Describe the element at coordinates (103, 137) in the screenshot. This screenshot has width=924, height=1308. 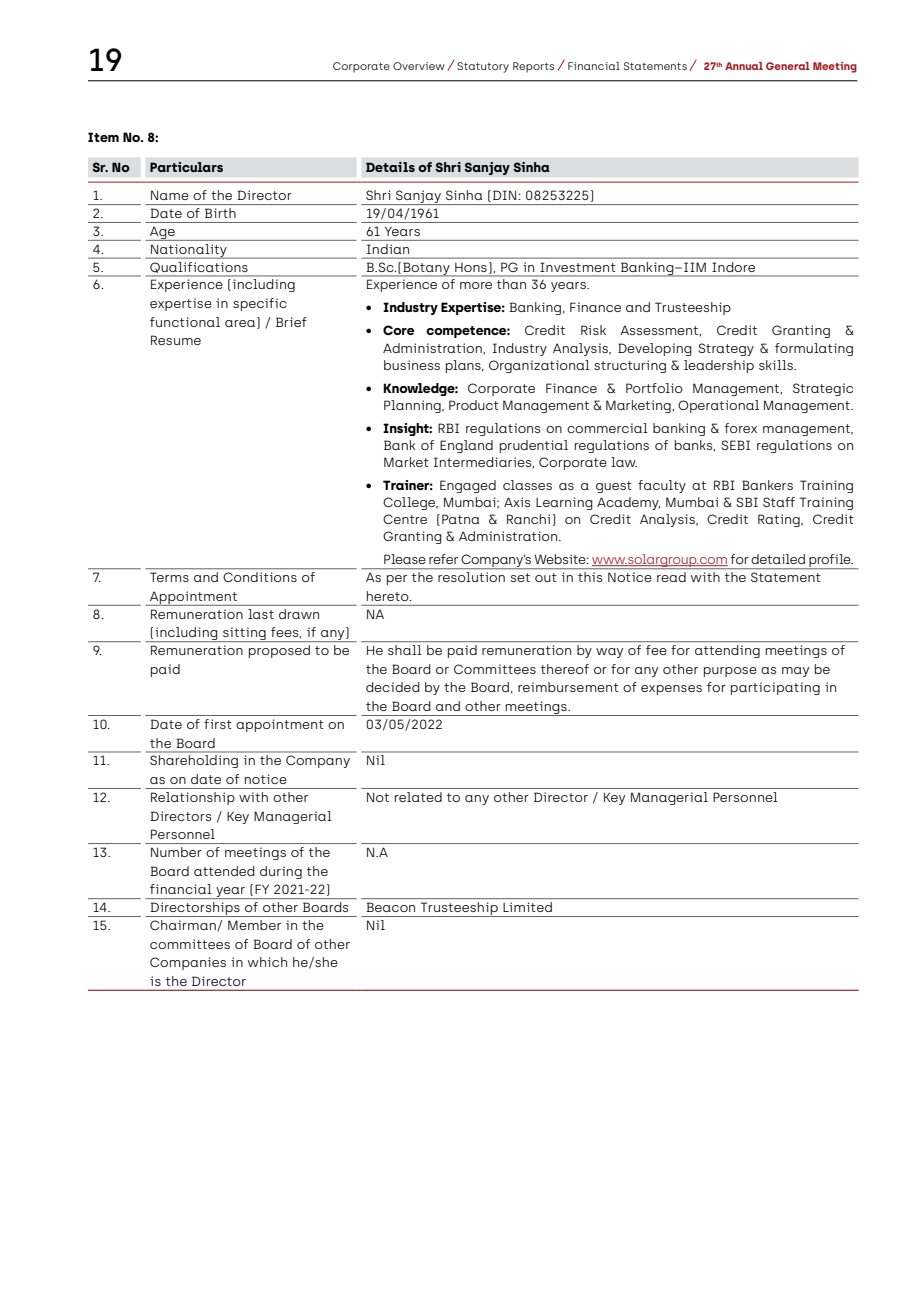
I see `Item` at that location.
